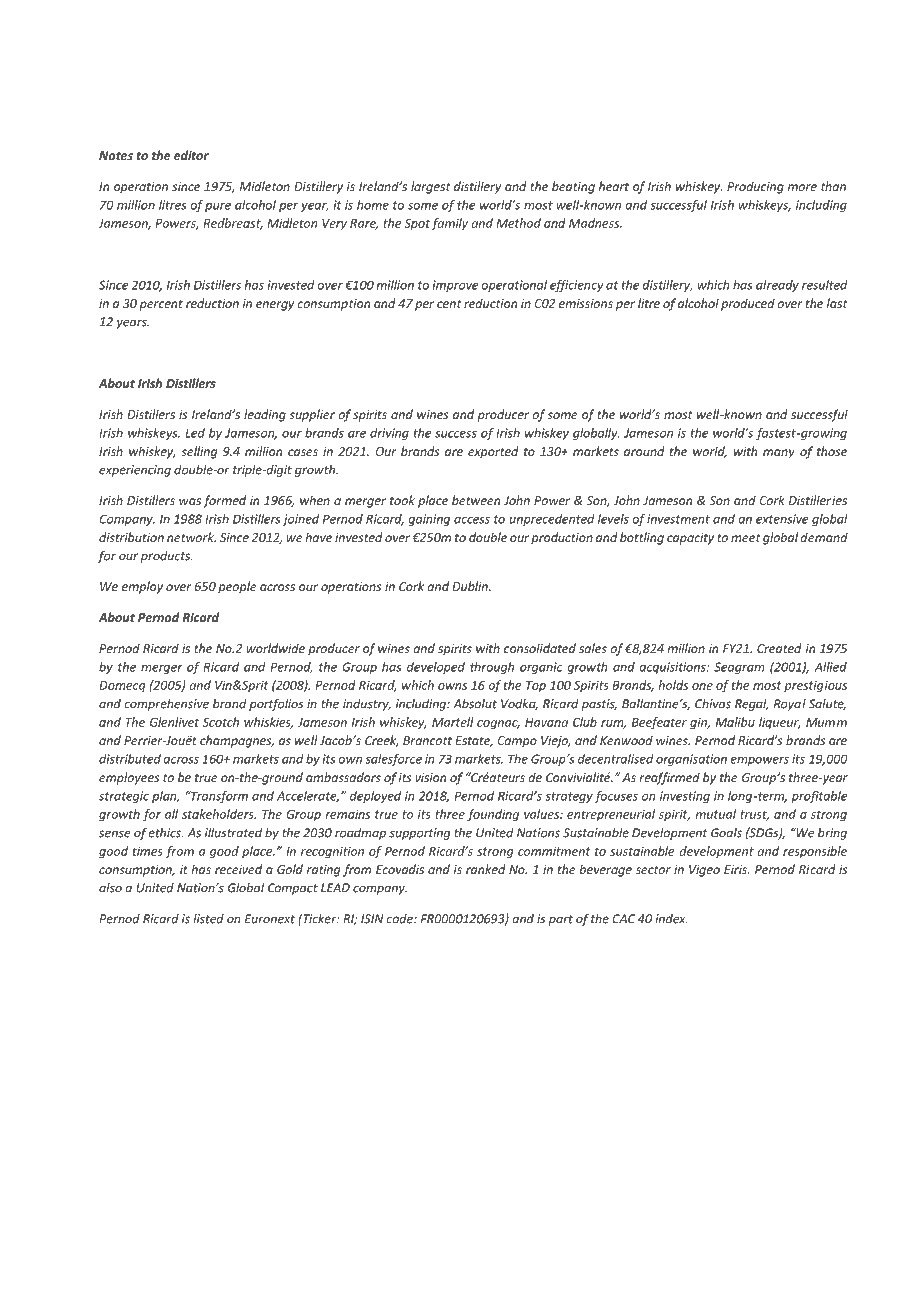  I want to click on Scotch, so click(221, 722).
